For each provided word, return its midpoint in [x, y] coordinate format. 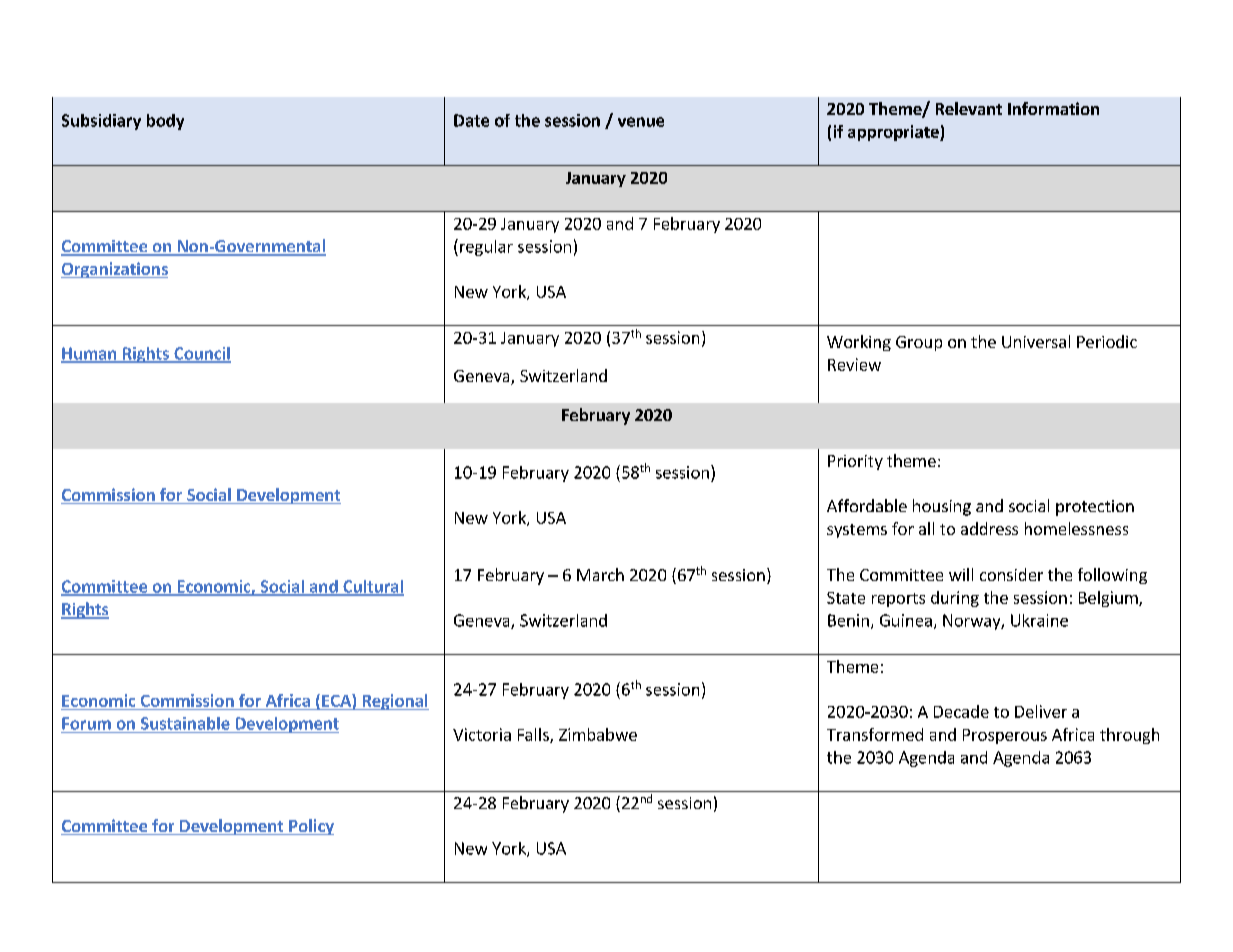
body [165, 122]
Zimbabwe [598, 734]
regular [486, 248]
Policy [310, 827]
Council [201, 354]
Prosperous [1005, 736]
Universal [1036, 341]
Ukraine [1039, 620]
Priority [855, 462]
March [600, 574]
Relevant [969, 108]
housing [942, 507]
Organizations [114, 270]
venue [641, 122]
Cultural [372, 587]
